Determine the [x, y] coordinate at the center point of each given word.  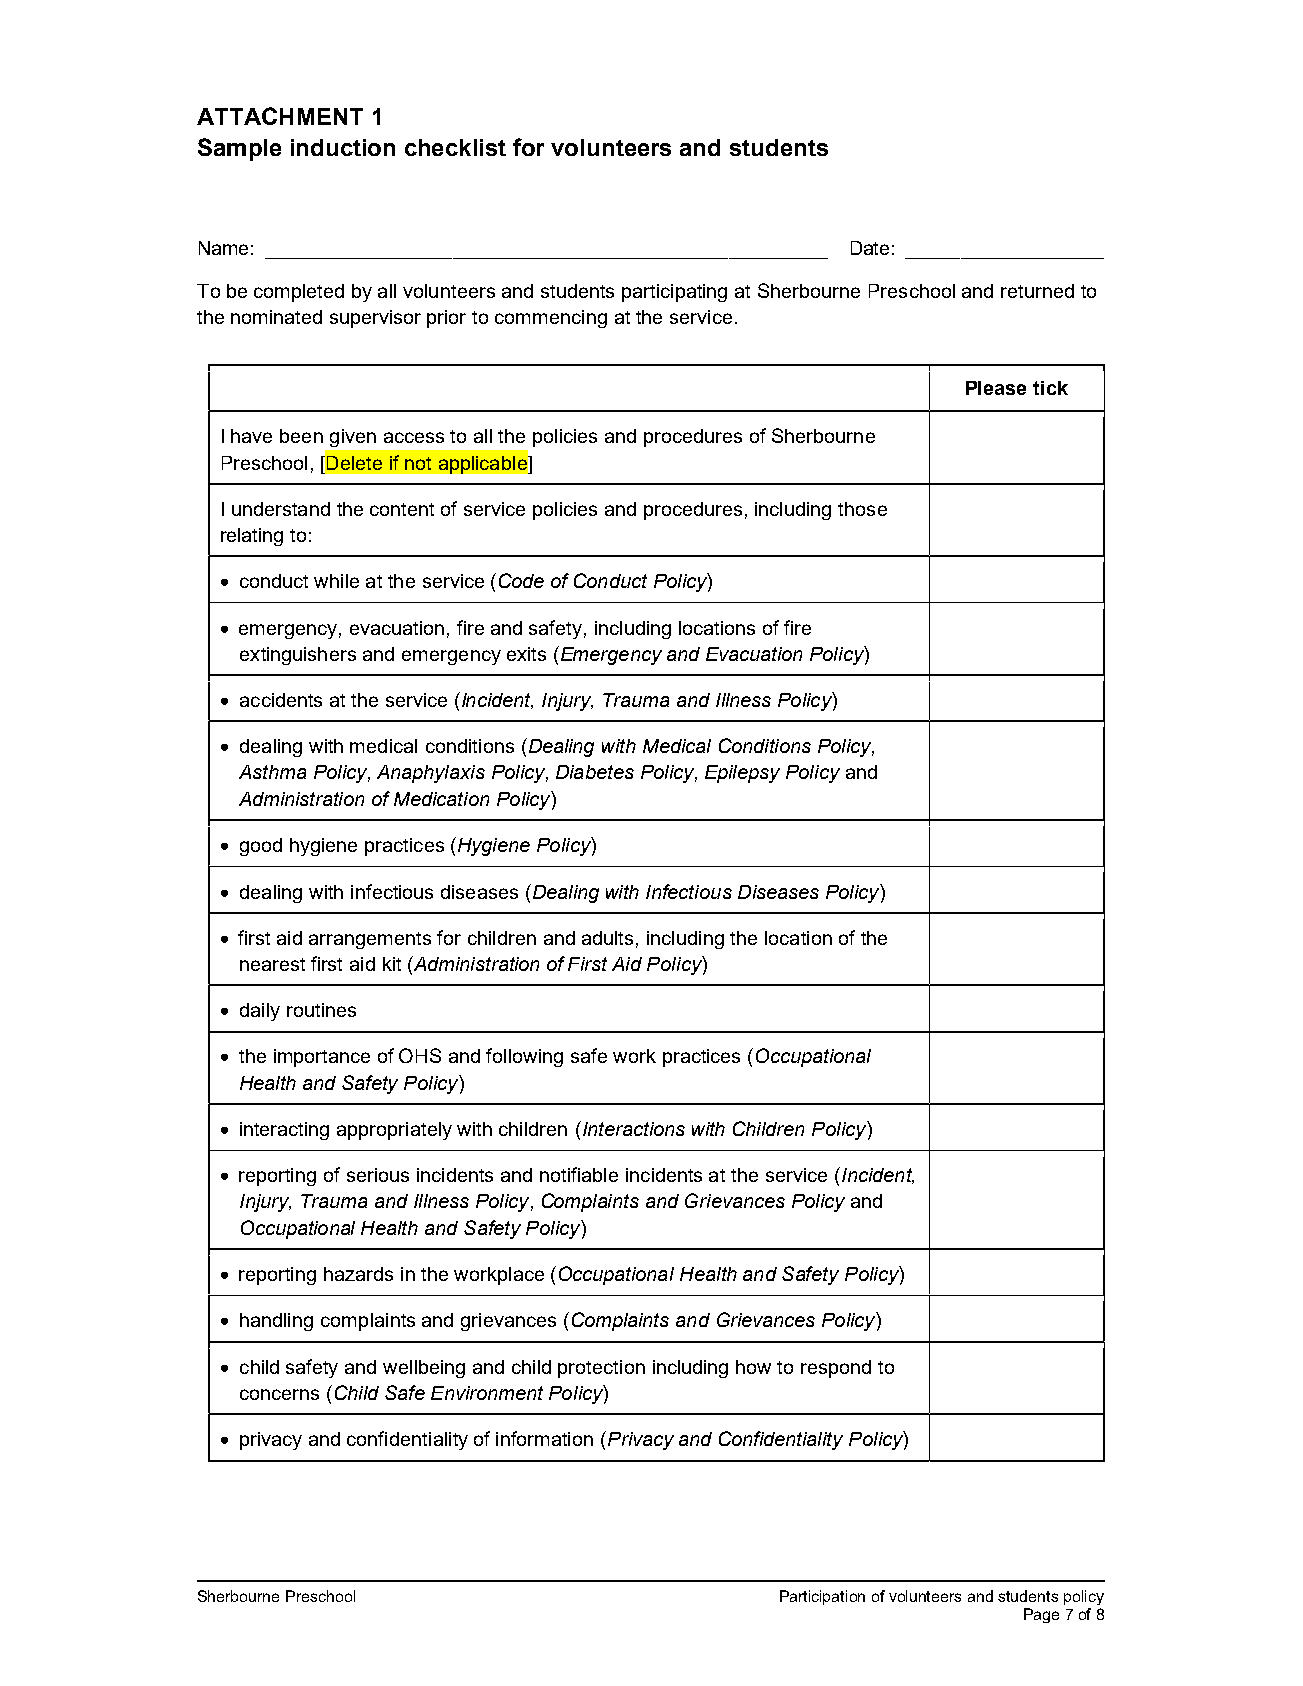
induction [343, 147]
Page [1041, 1615]
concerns [279, 1394]
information [544, 1438]
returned [1037, 291]
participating [674, 293]
